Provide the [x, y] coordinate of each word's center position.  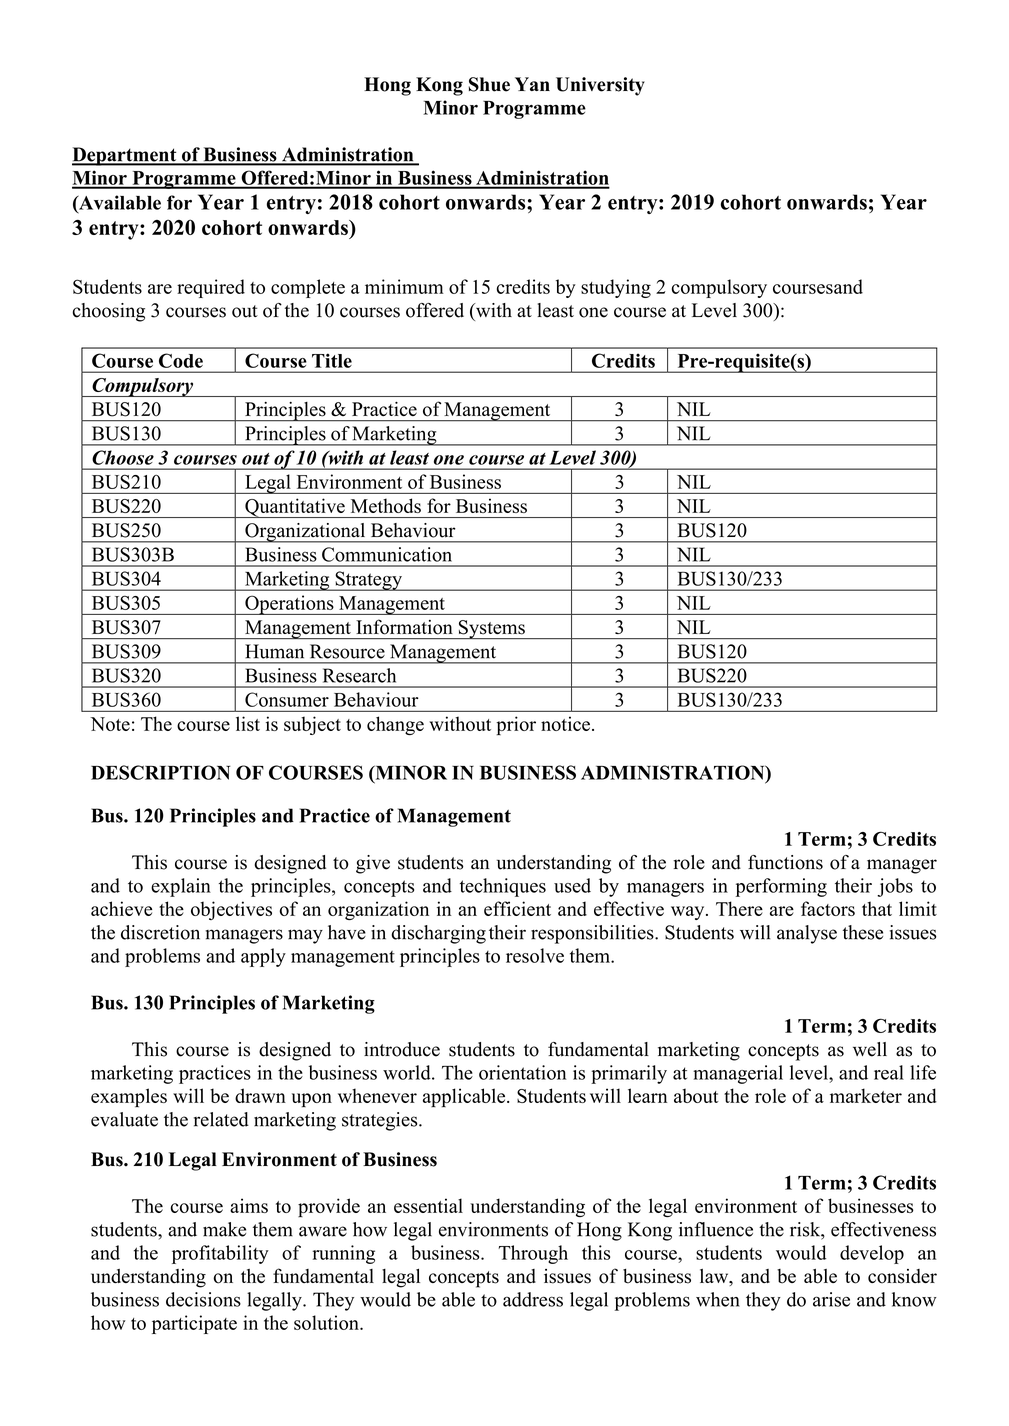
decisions [203, 1299]
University [600, 86]
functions [785, 862]
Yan [532, 84]
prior [516, 726]
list [248, 723]
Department [125, 156]
